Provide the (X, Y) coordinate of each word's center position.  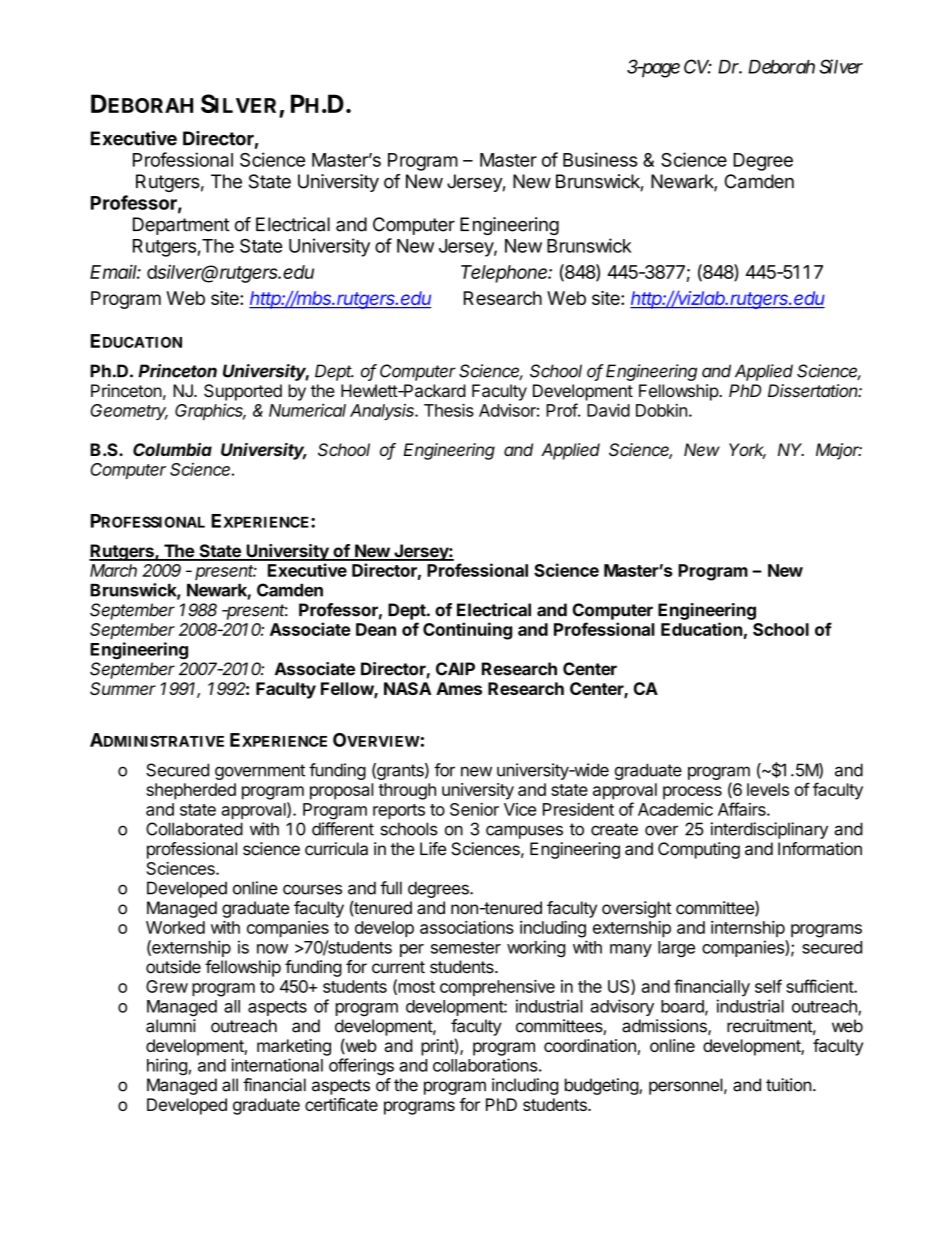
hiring (167, 1066)
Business (600, 159)
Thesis (449, 410)
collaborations (485, 1065)
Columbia (172, 449)
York (747, 451)
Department (181, 226)
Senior (474, 809)
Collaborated (194, 829)
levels (768, 789)
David (608, 410)
